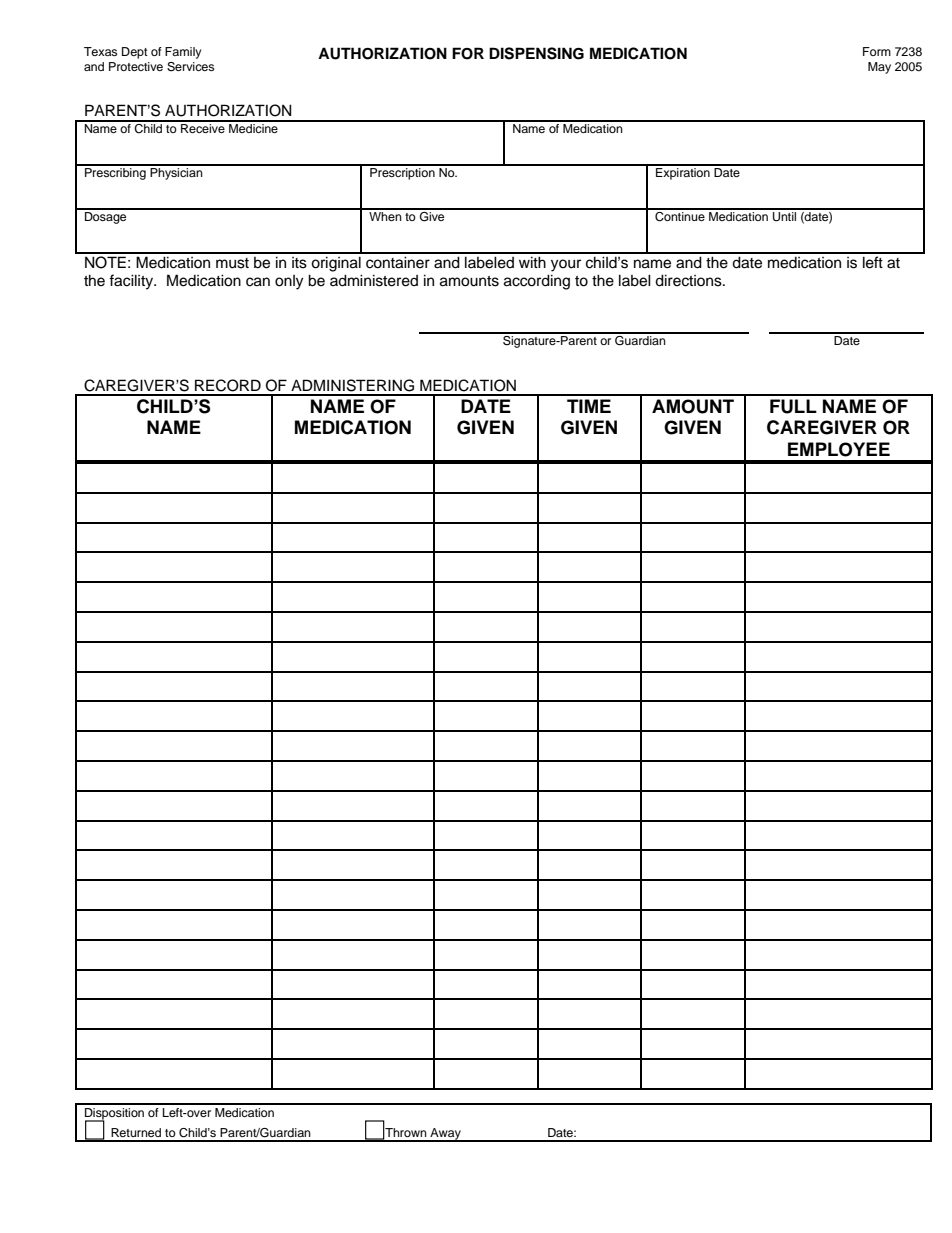 Image resolution: width=952 pixels, height=1233 pixels. I want to click on TIME, so click(589, 406).
